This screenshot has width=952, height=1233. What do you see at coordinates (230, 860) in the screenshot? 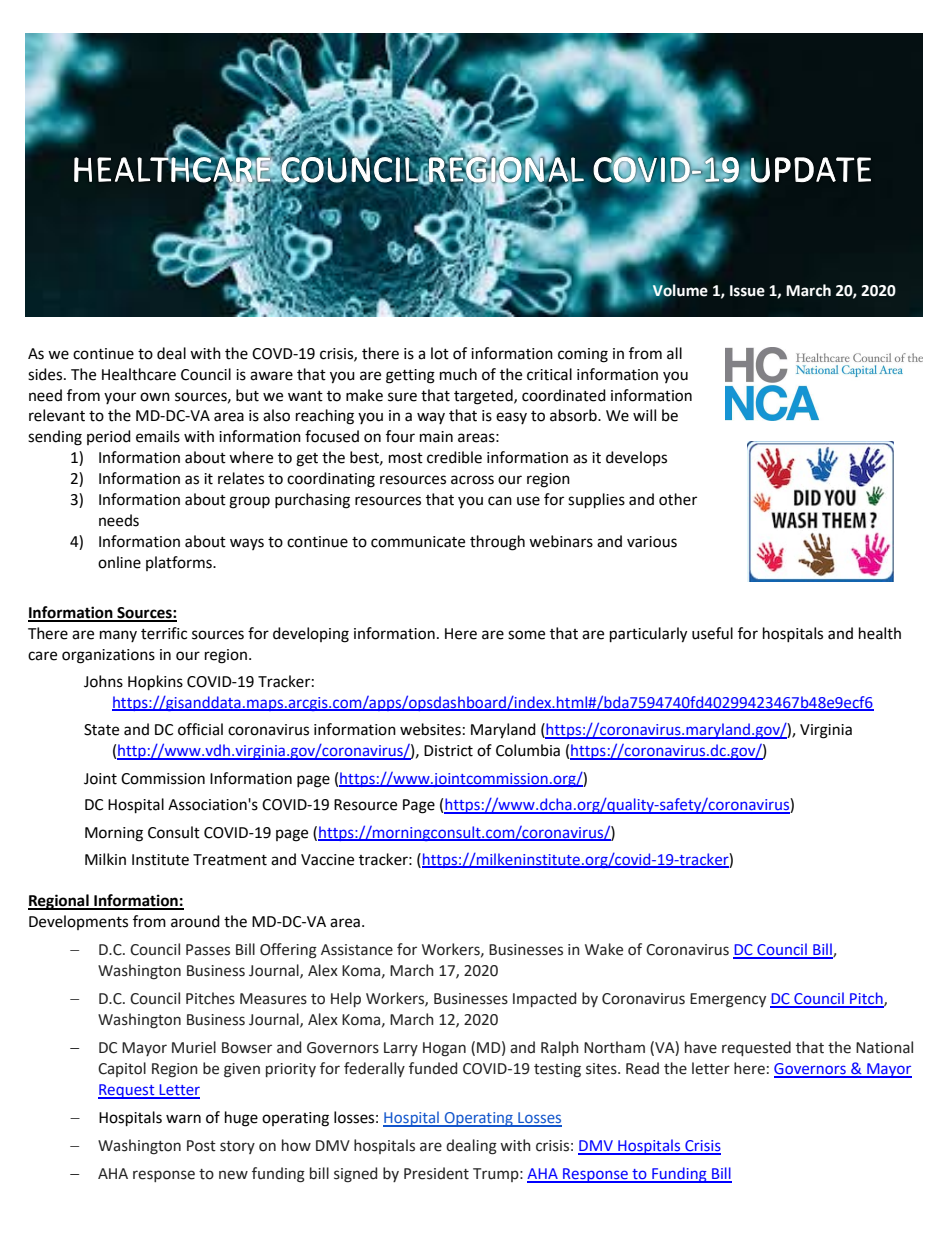
I see `Treatment` at bounding box center [230, 860].
